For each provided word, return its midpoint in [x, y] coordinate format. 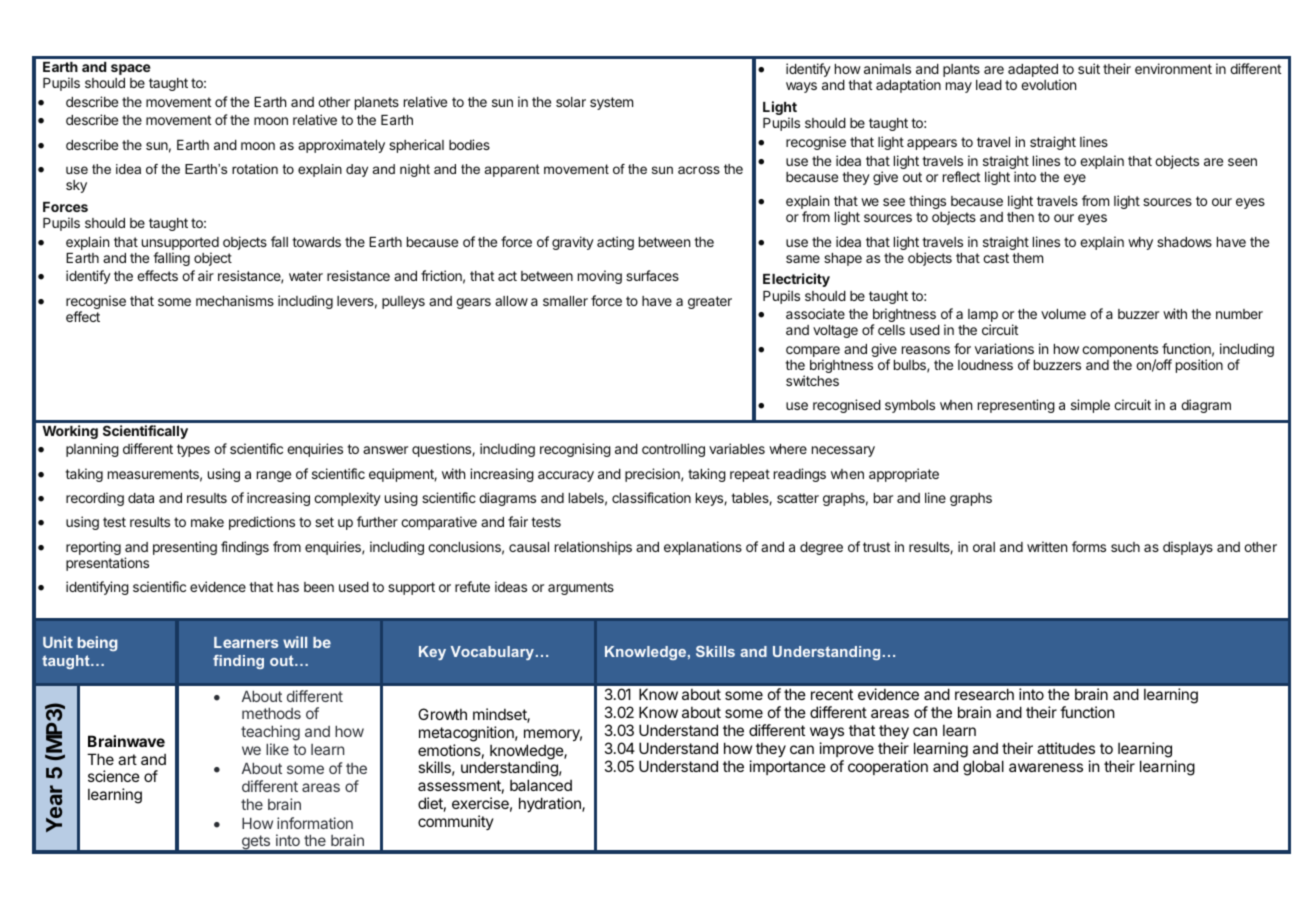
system [611, 103]
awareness [1046, 767]
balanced [541, 785]
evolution [1048, 84]
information [315, 823]
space [131, 69]
